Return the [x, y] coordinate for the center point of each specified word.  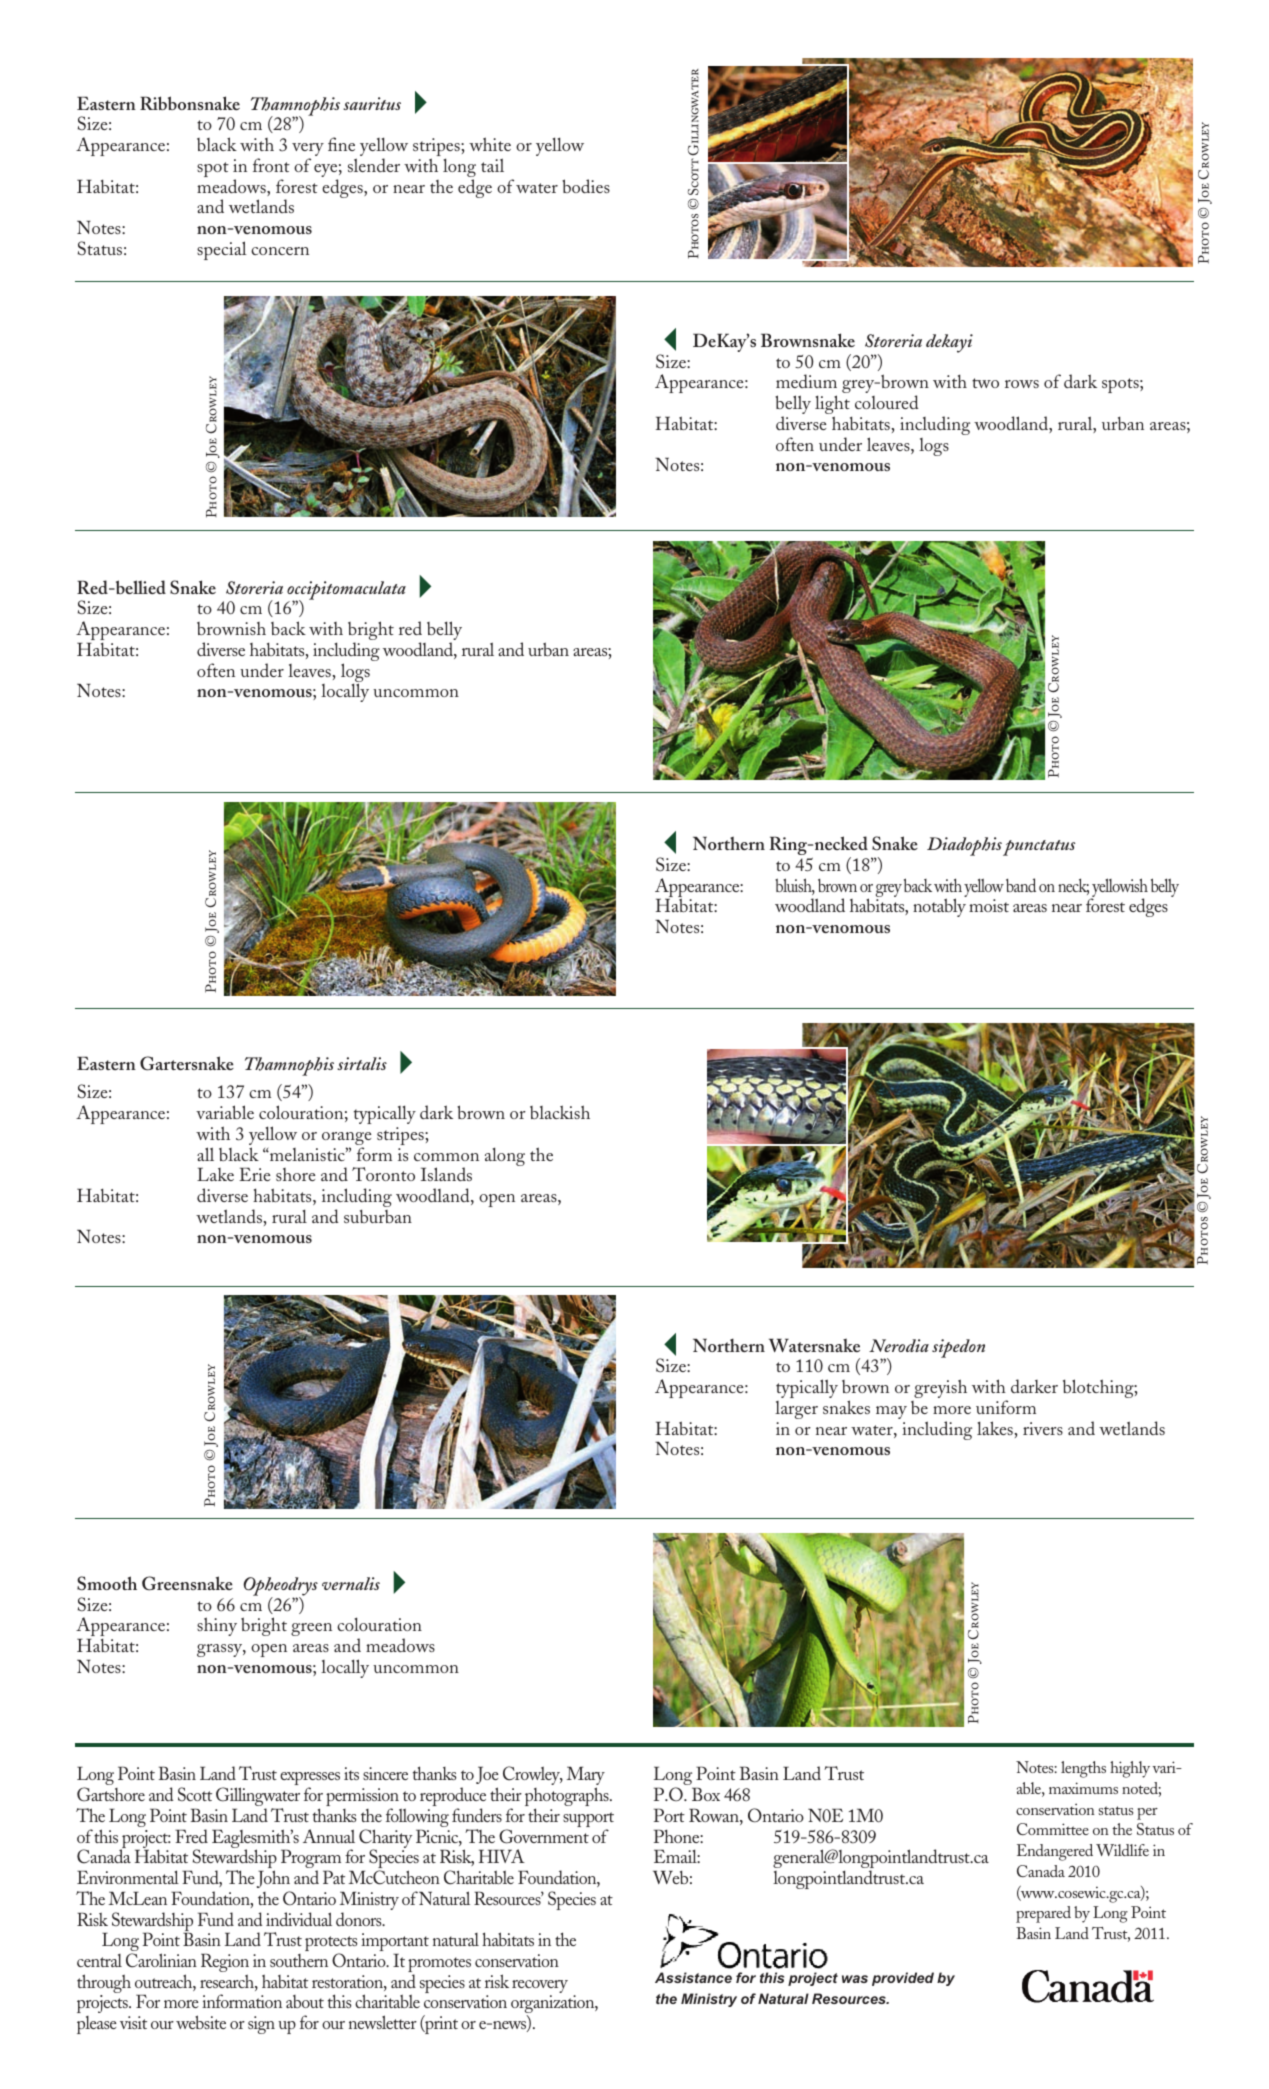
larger [796, 1410]
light [833, 406]
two [985, 383]
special [222, 250]
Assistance [693, 1977]
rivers [1043, 1428]
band [1021, 885]
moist [989, 905]
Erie [254, 1174]
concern [280, 251]
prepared [1043, 1914]
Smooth [107, 1583]
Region [225, 1964]
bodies [586, 186]
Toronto [383, 1174]
